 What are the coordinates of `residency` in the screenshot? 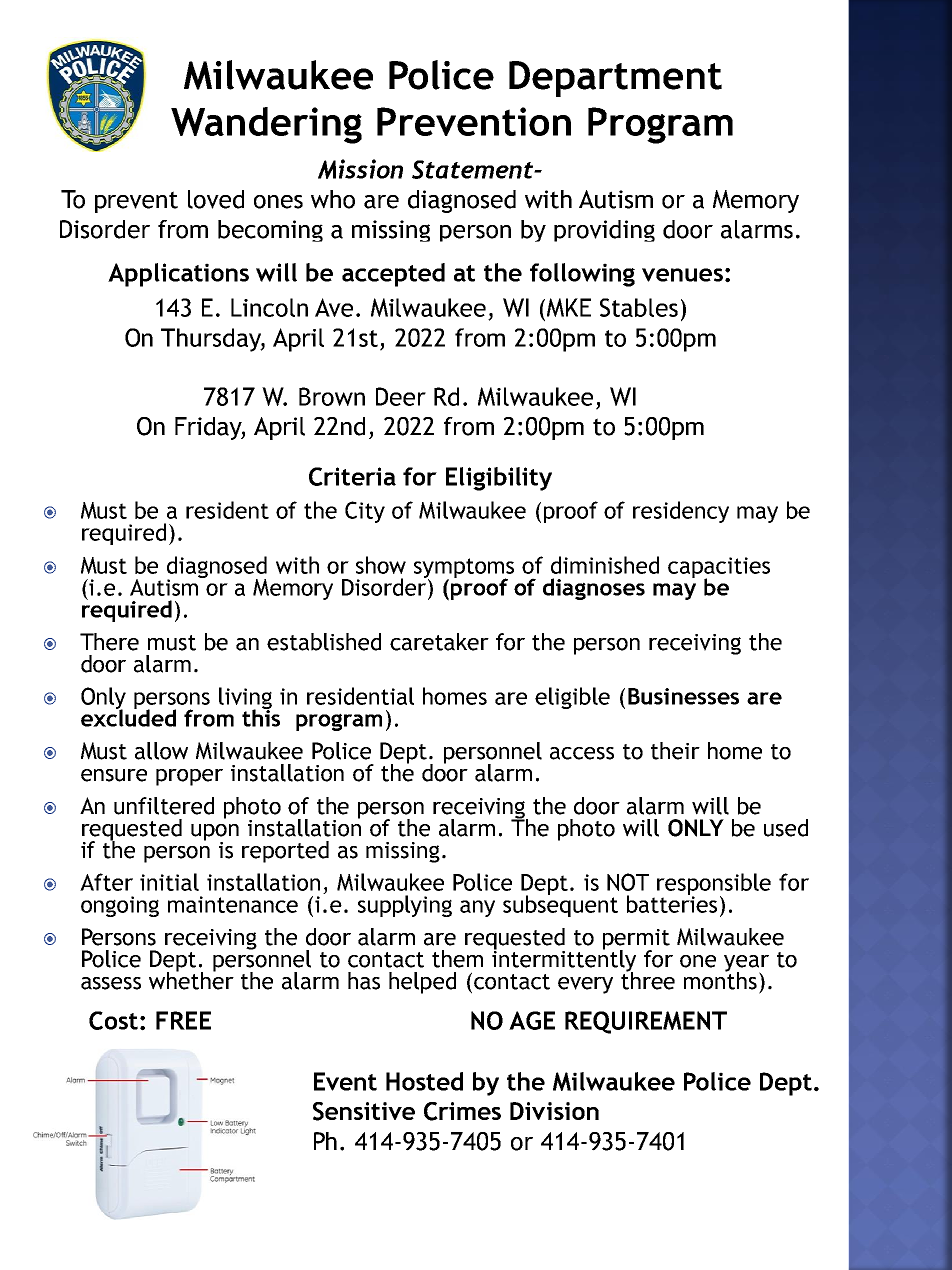 It's located at (681, 512).
